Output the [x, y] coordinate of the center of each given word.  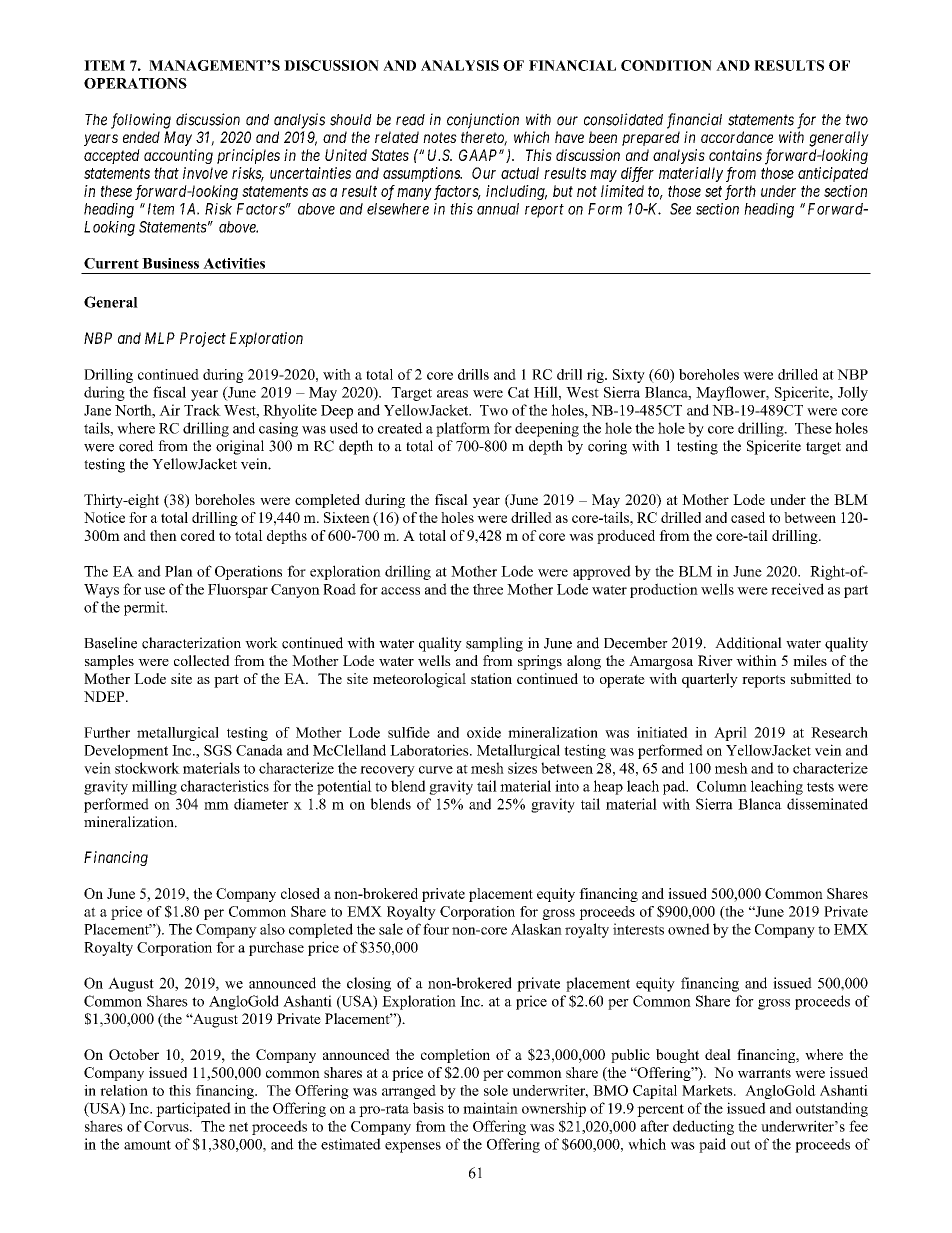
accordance [737, 137]
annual [498, 209]
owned [689, 929]
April [730, 734]
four [436, 929]
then [163, 535]
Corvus [167, 1126]
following [141, 121]
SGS [218, 750]
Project [203, 339]
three [488, 589]
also [272, 929]
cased [748, 517]
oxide [484, 732]
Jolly [853, 393]
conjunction [483, 121]
